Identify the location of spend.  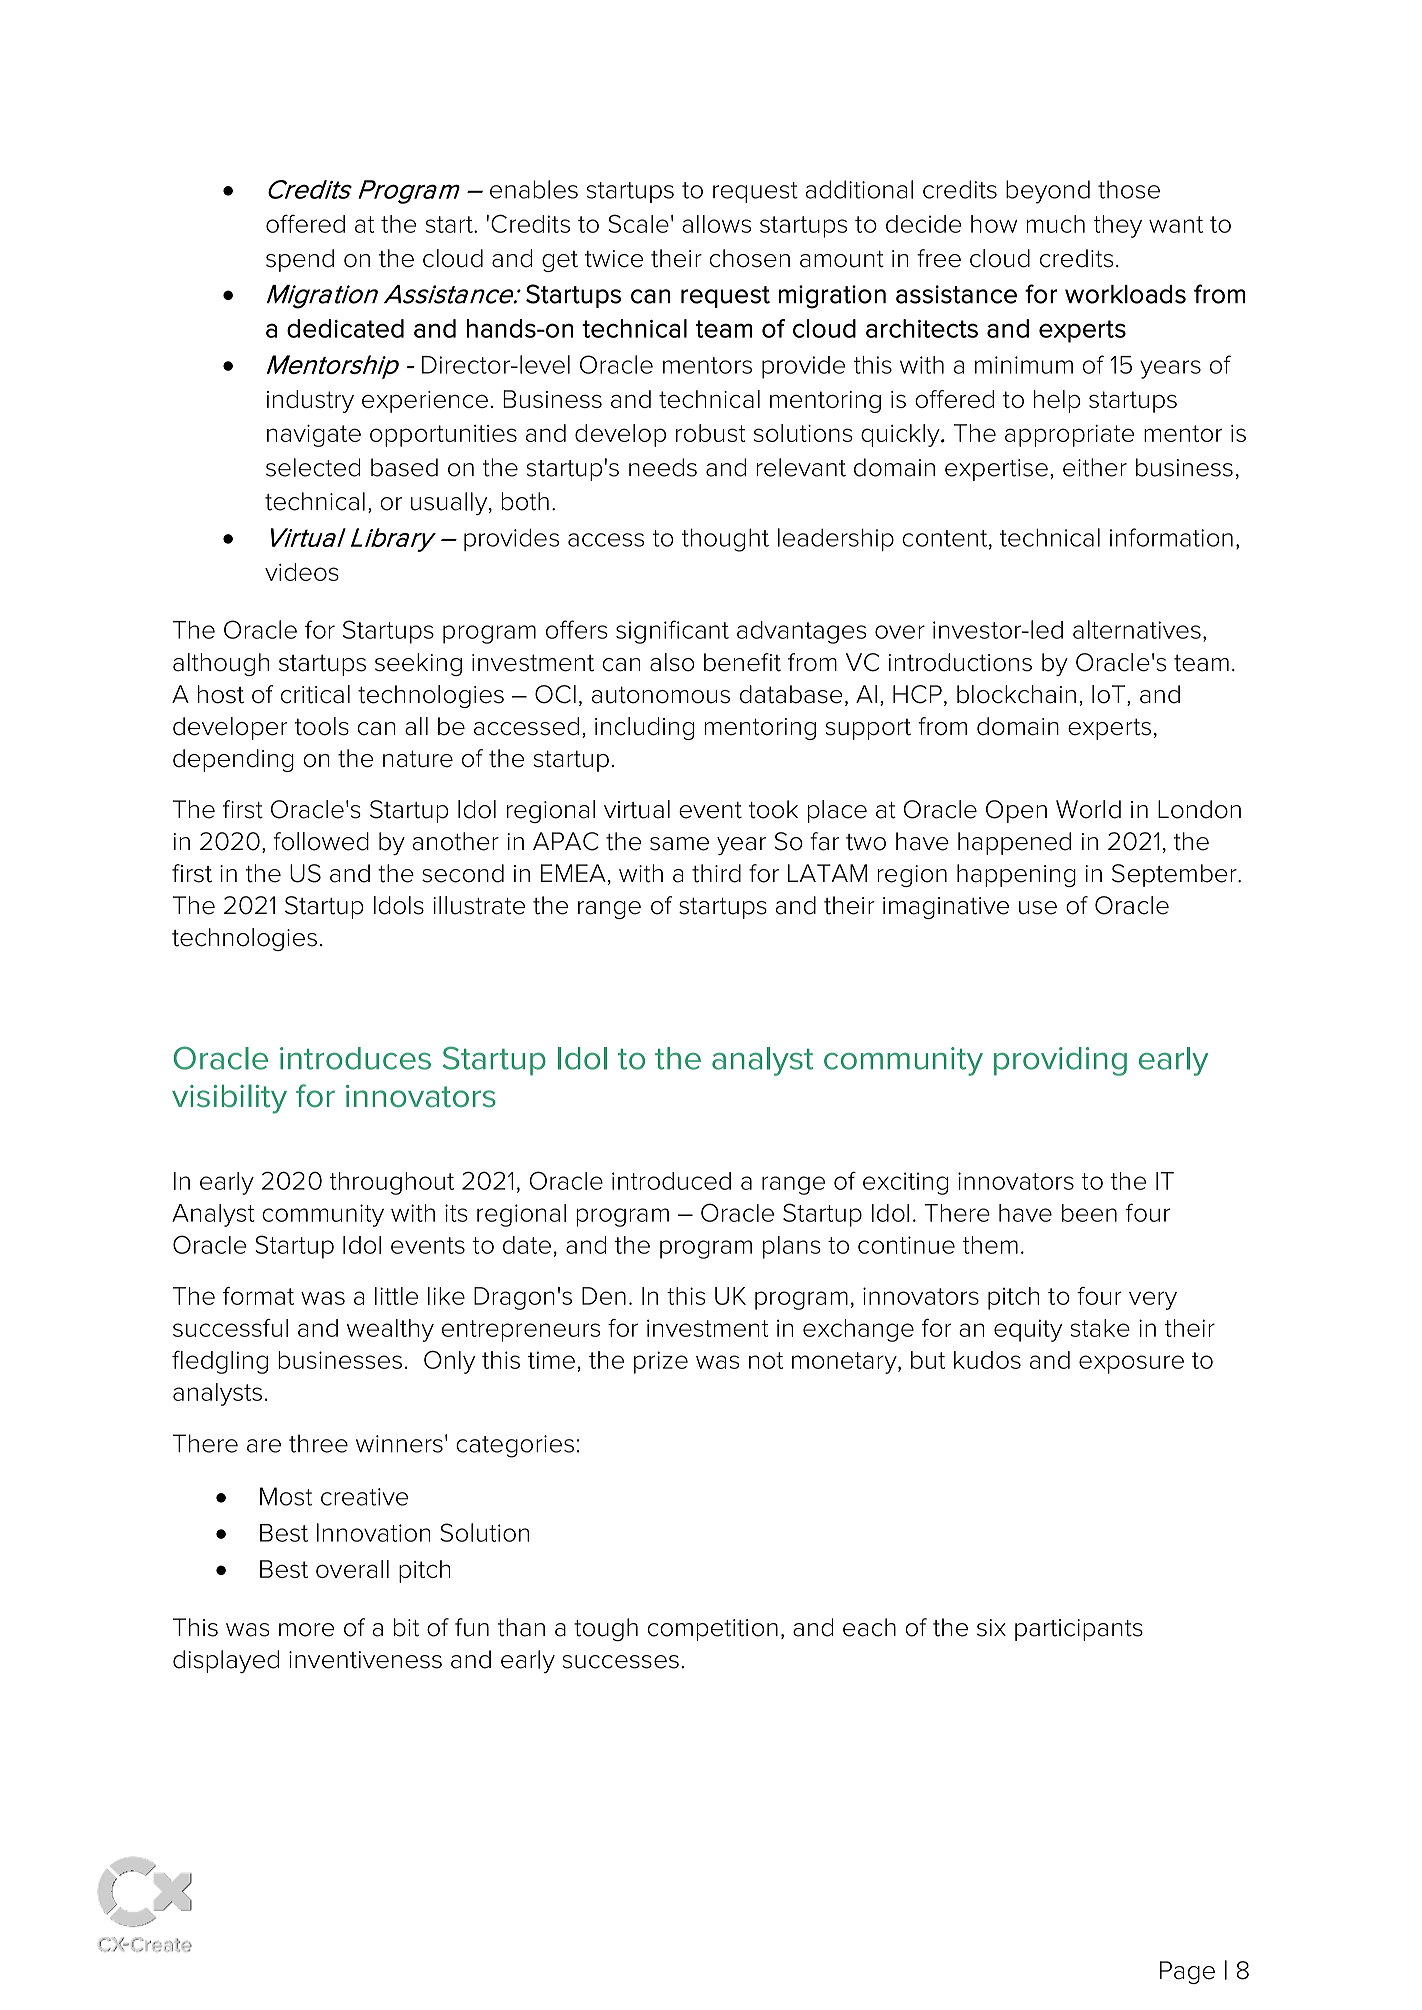
(300, 260).
